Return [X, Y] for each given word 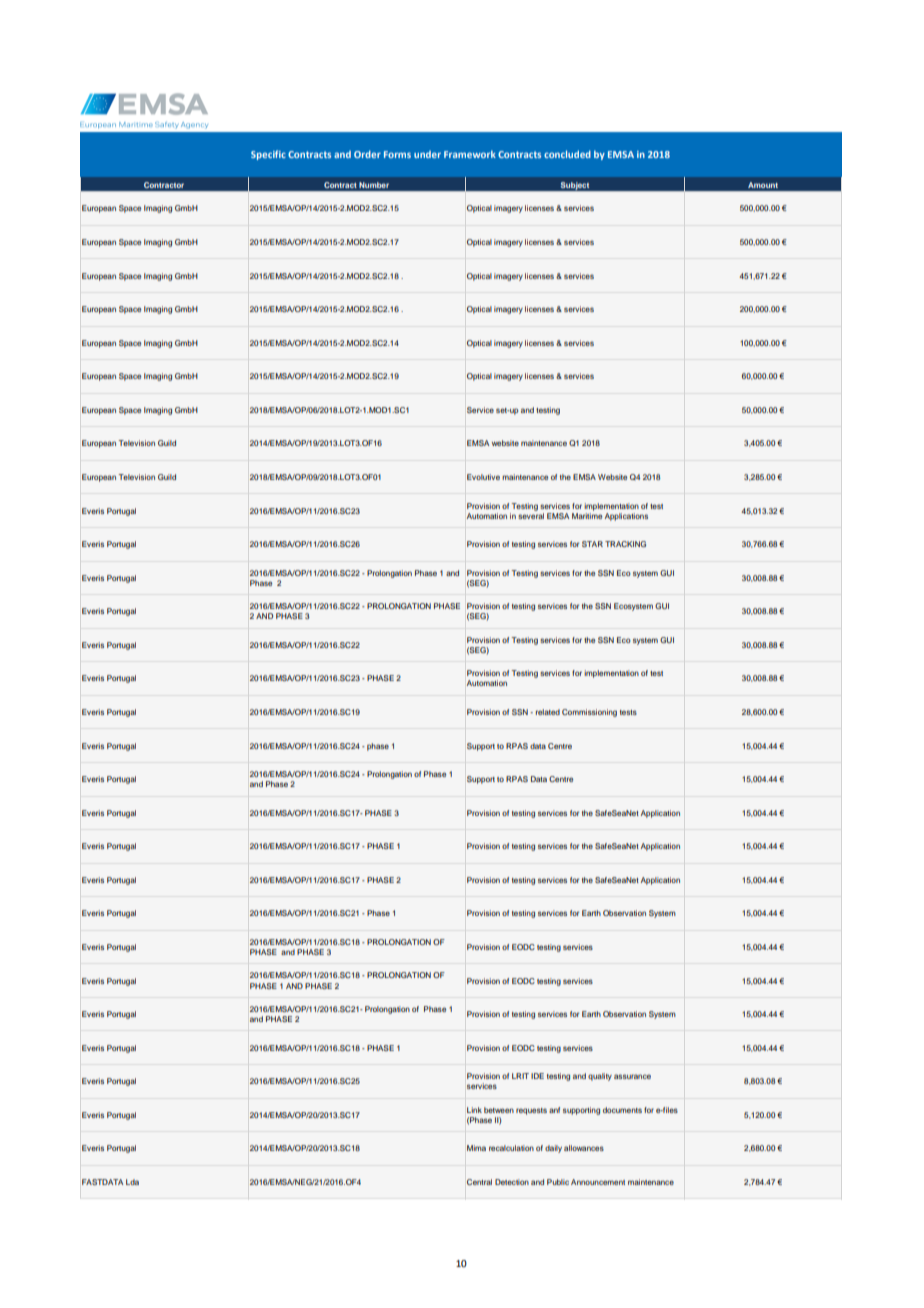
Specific [268, 155]
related [548, 712]
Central [479, 1182]
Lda [132, 1182]
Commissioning [589, 713]
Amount [763, 185]
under [427, 154]
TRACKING [625, 544]
